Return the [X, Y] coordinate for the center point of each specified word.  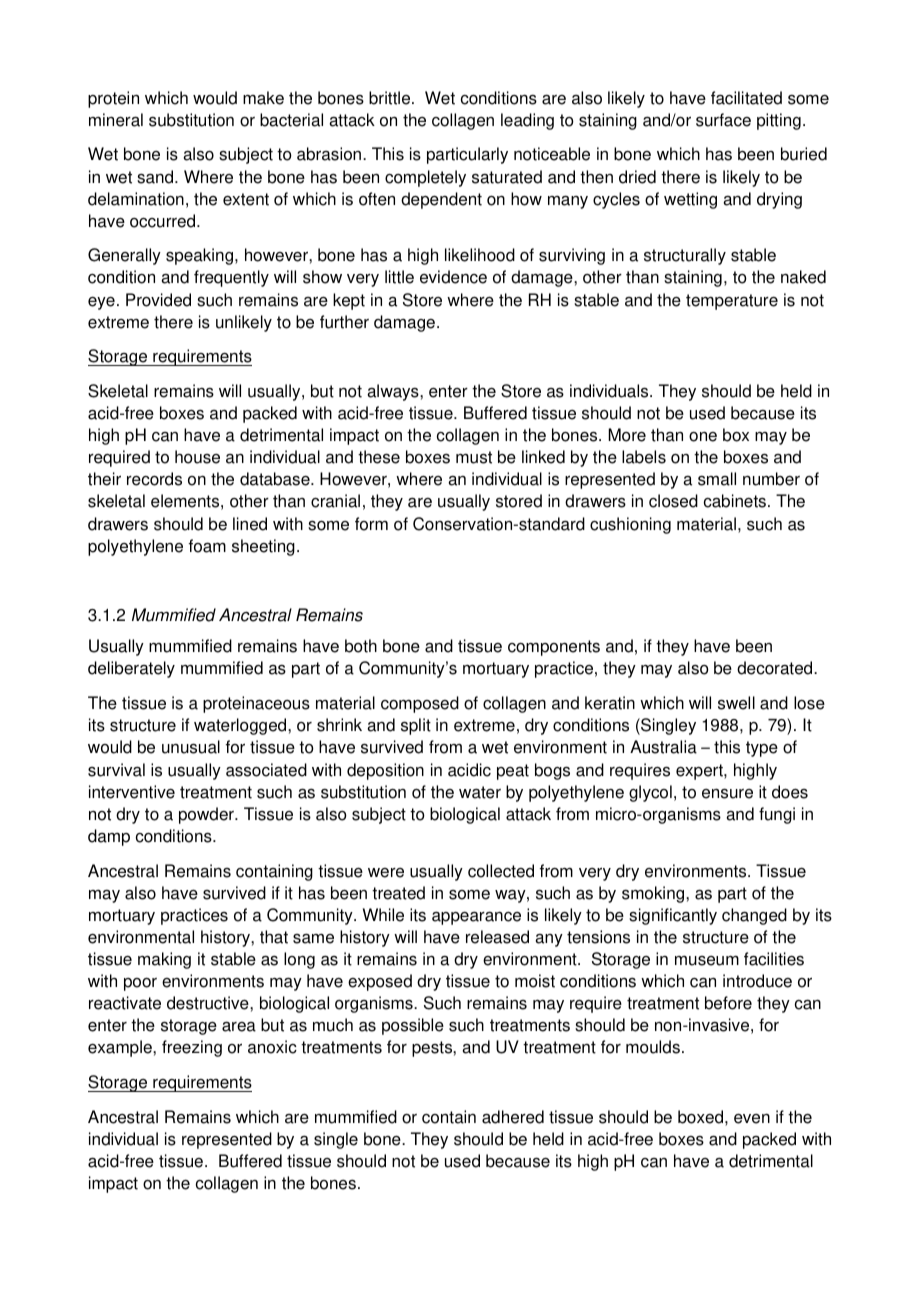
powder [207, 815]
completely [425, 178]
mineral [116, 120]
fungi [777, 815]
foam [207, 546]
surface [723, 120]
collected [501, 871]
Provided [158, 300]
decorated [776, 668]
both [361, 646]
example [121, 1048]
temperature [732, 302]
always [394, 392]
